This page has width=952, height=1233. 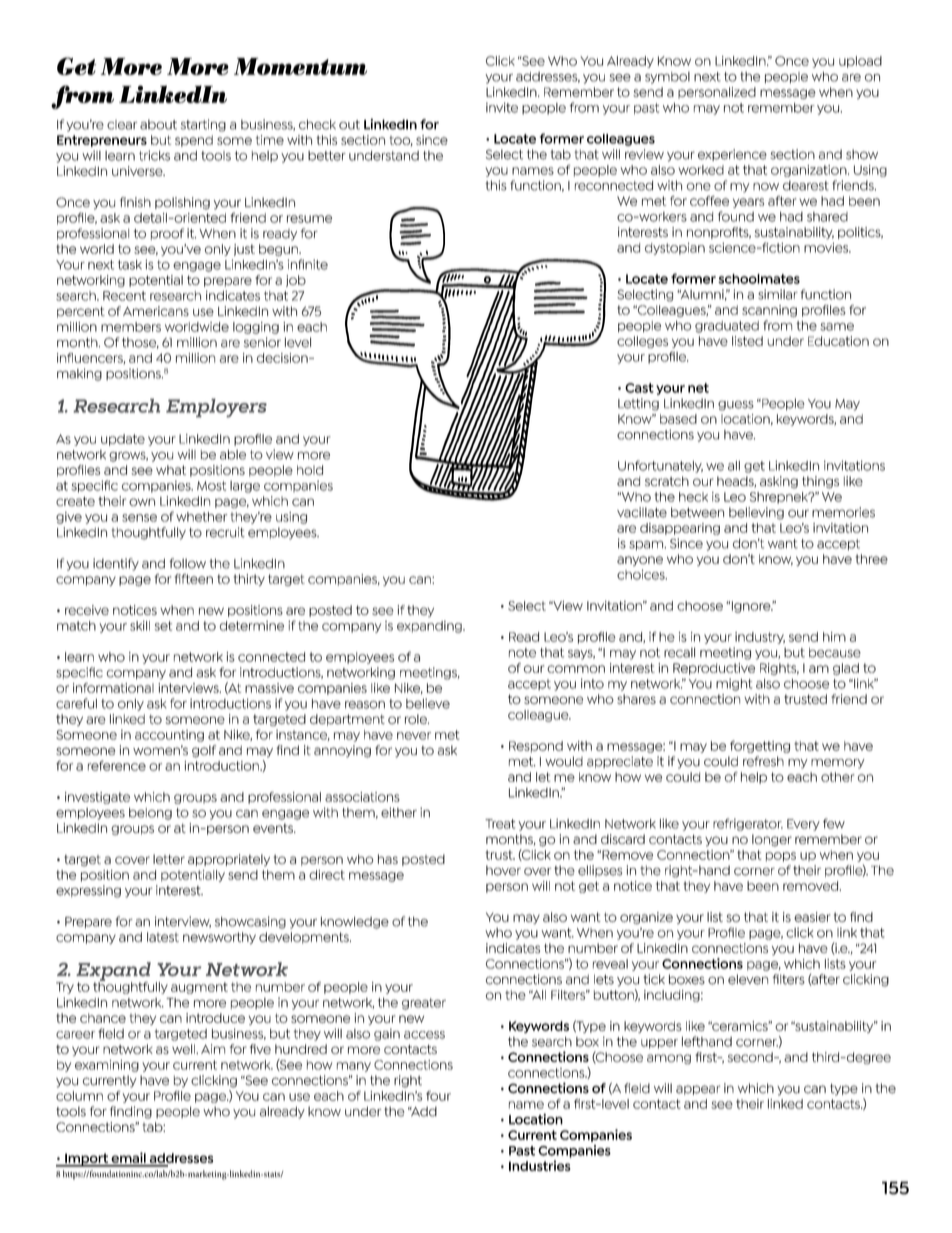 I want to click on experience, so click(x=732, y=155).
